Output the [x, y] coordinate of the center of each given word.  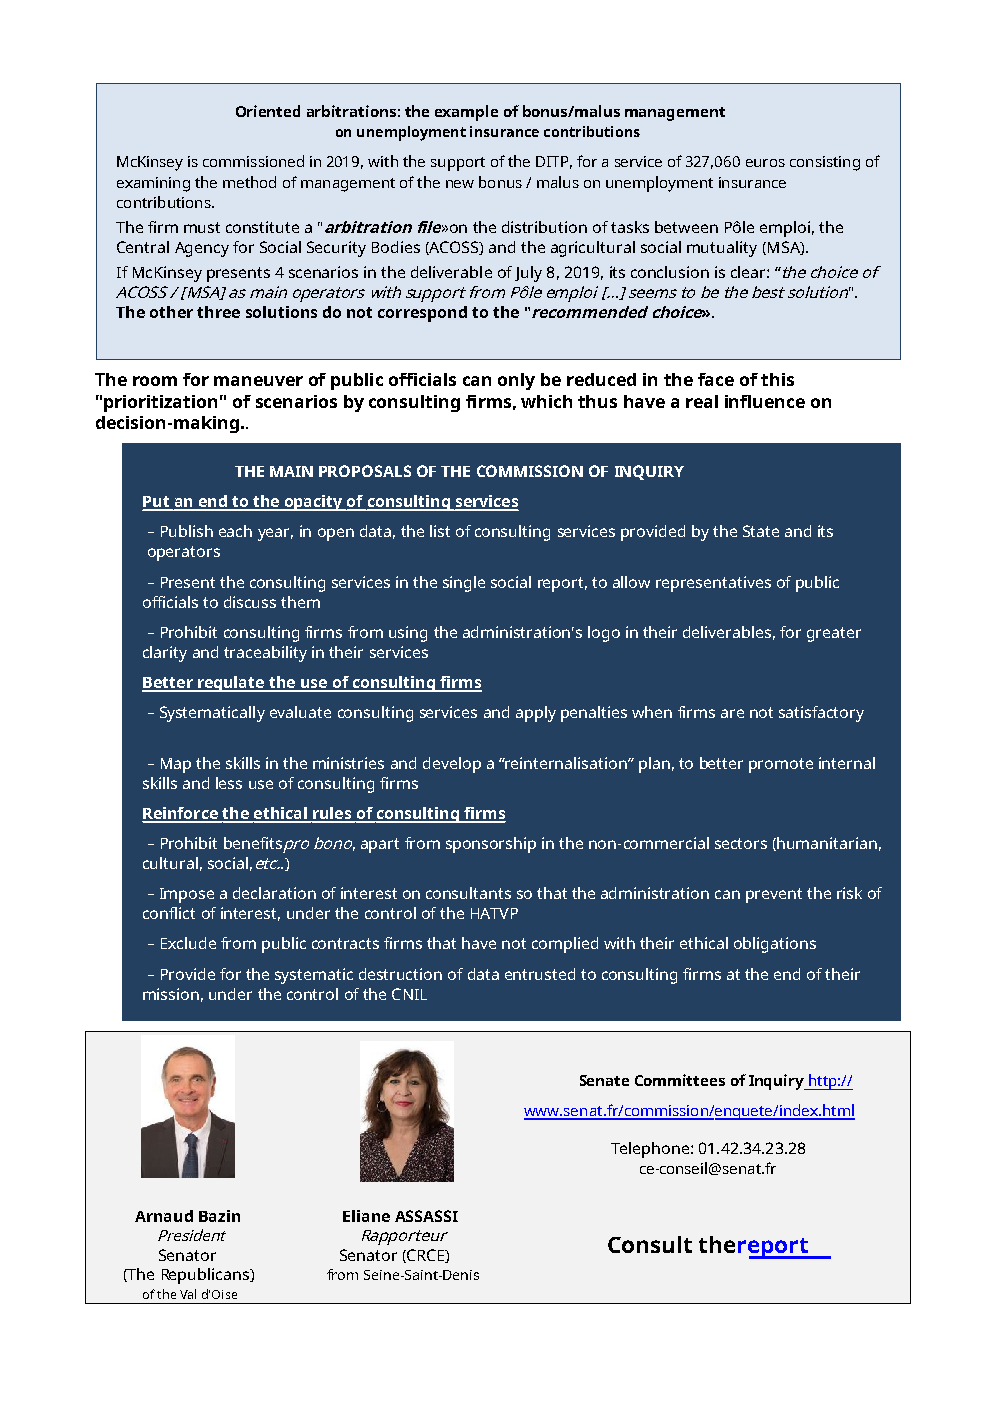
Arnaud [164, 1216]
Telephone [650, 1150]
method [249, 182]
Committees [680, 1080]
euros [765, 163]
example [466, 113]
